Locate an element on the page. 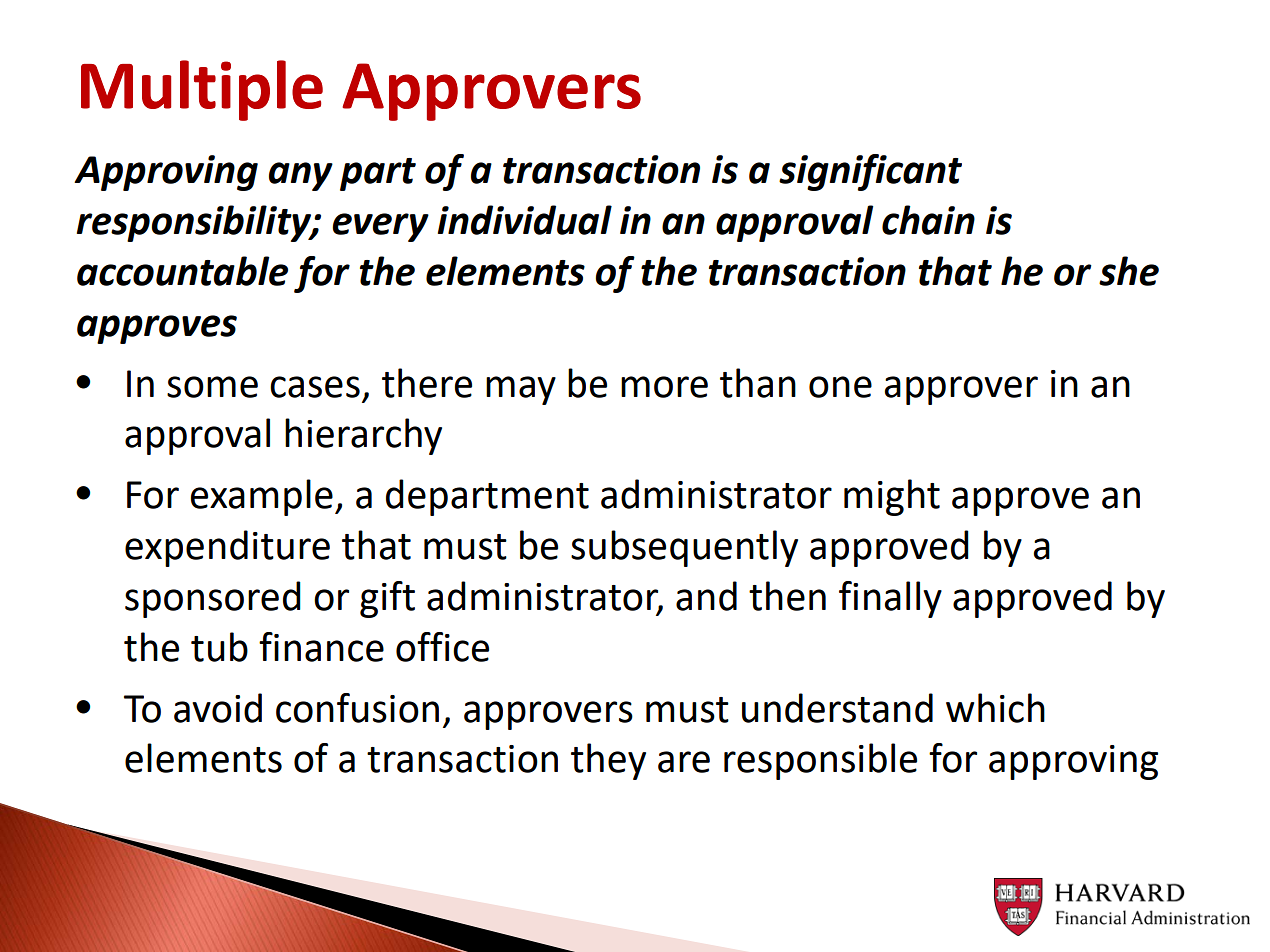  expenditure is located at coordinates (227, 548).
